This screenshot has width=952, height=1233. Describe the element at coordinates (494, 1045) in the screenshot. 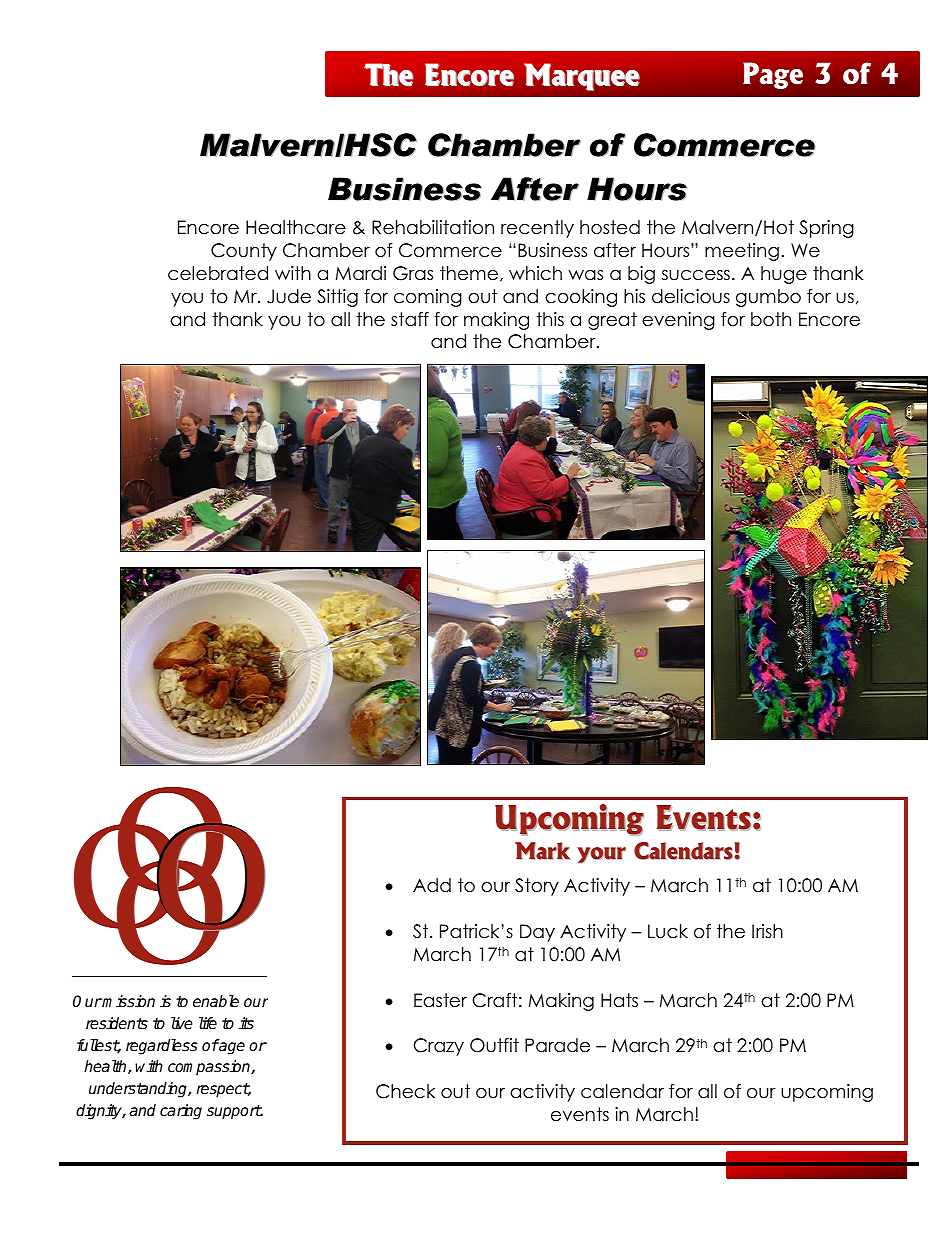

I see `Outfit` at that location.
